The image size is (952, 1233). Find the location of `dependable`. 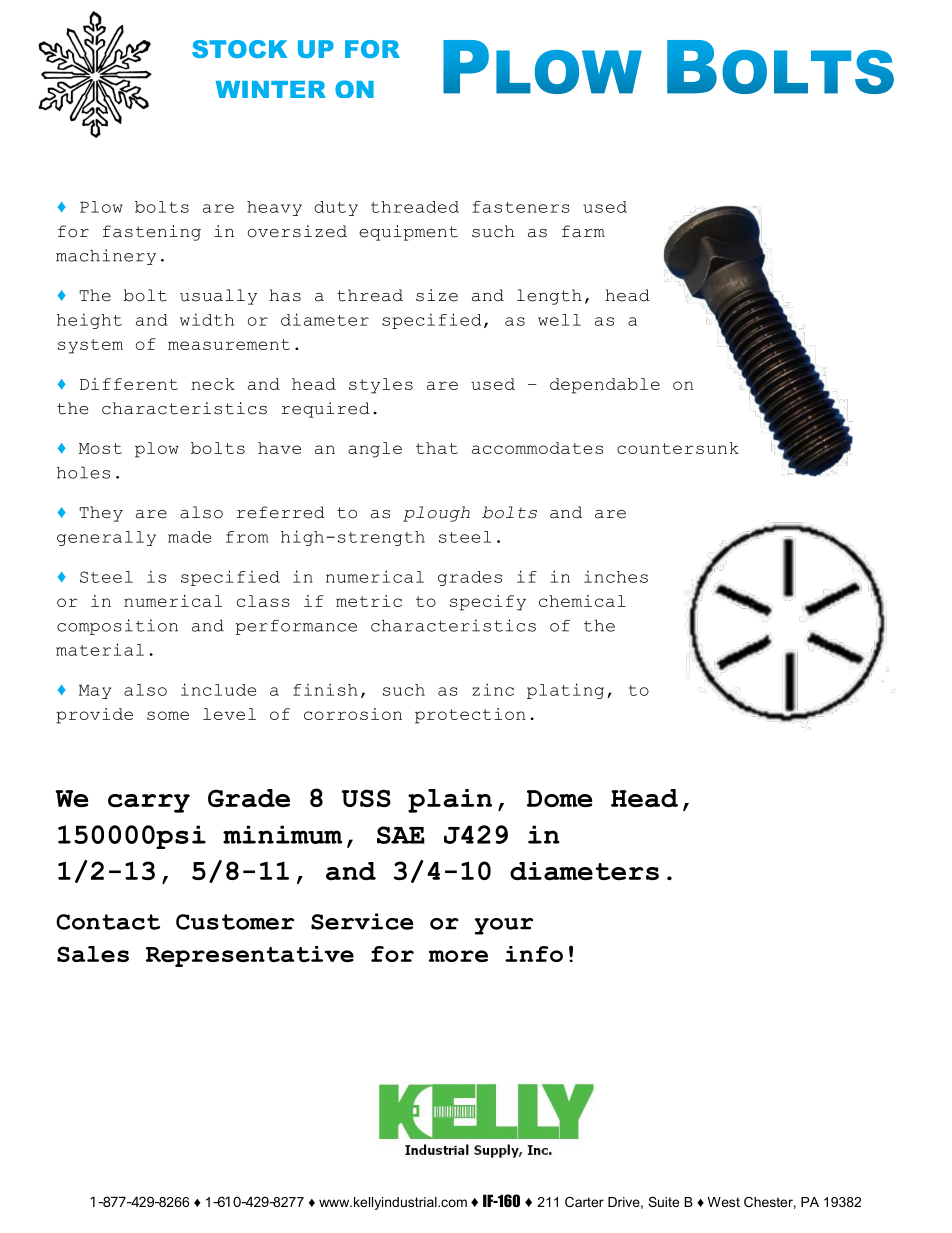

dependable is located at coordinates (605, 386).
